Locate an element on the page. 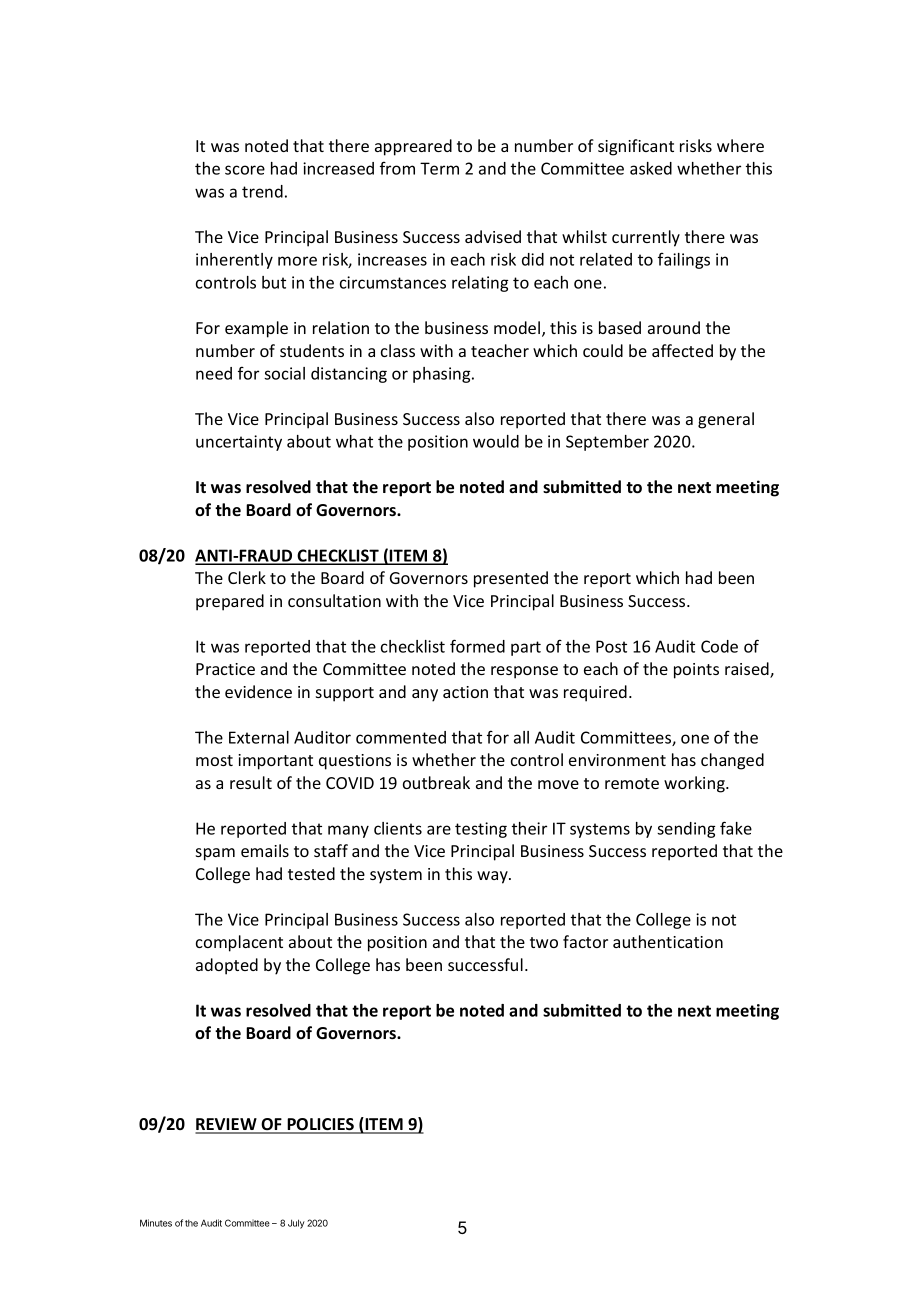  action is located at coordinates (465, 692).
